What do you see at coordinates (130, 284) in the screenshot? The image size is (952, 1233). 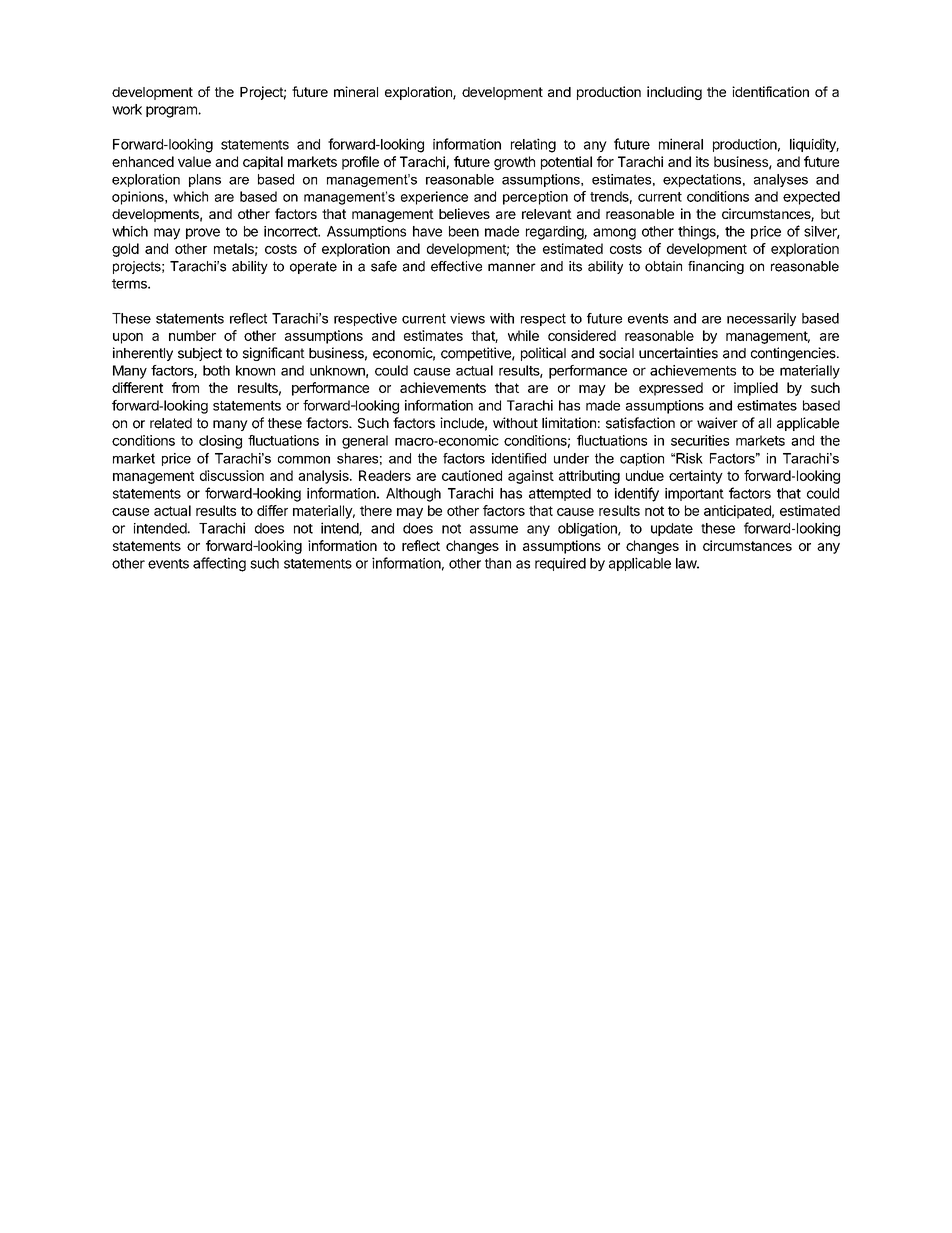 I see `terms` at bounding box center [130, 284].
